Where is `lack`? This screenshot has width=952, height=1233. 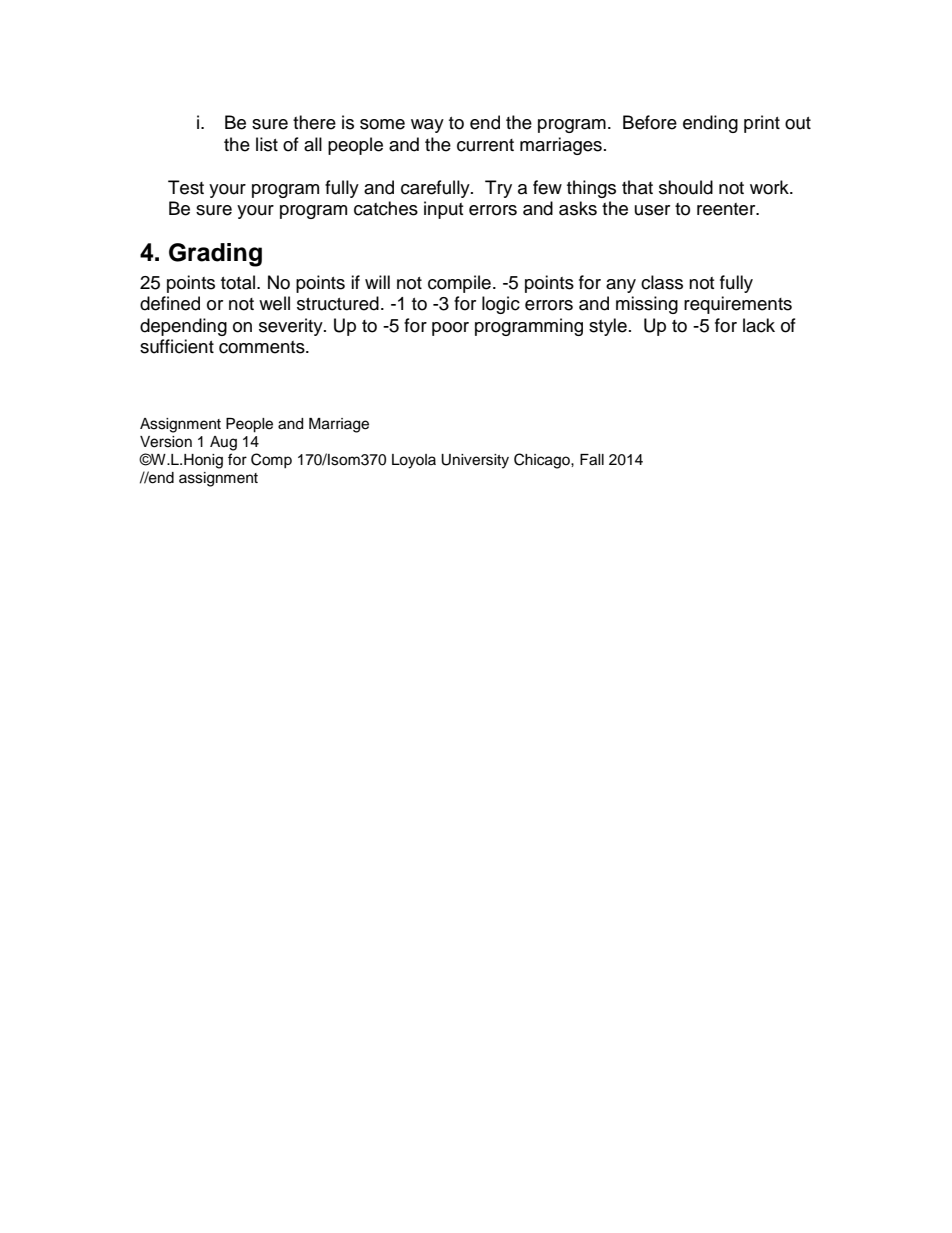 lack is located at coordinates (759, 325).
